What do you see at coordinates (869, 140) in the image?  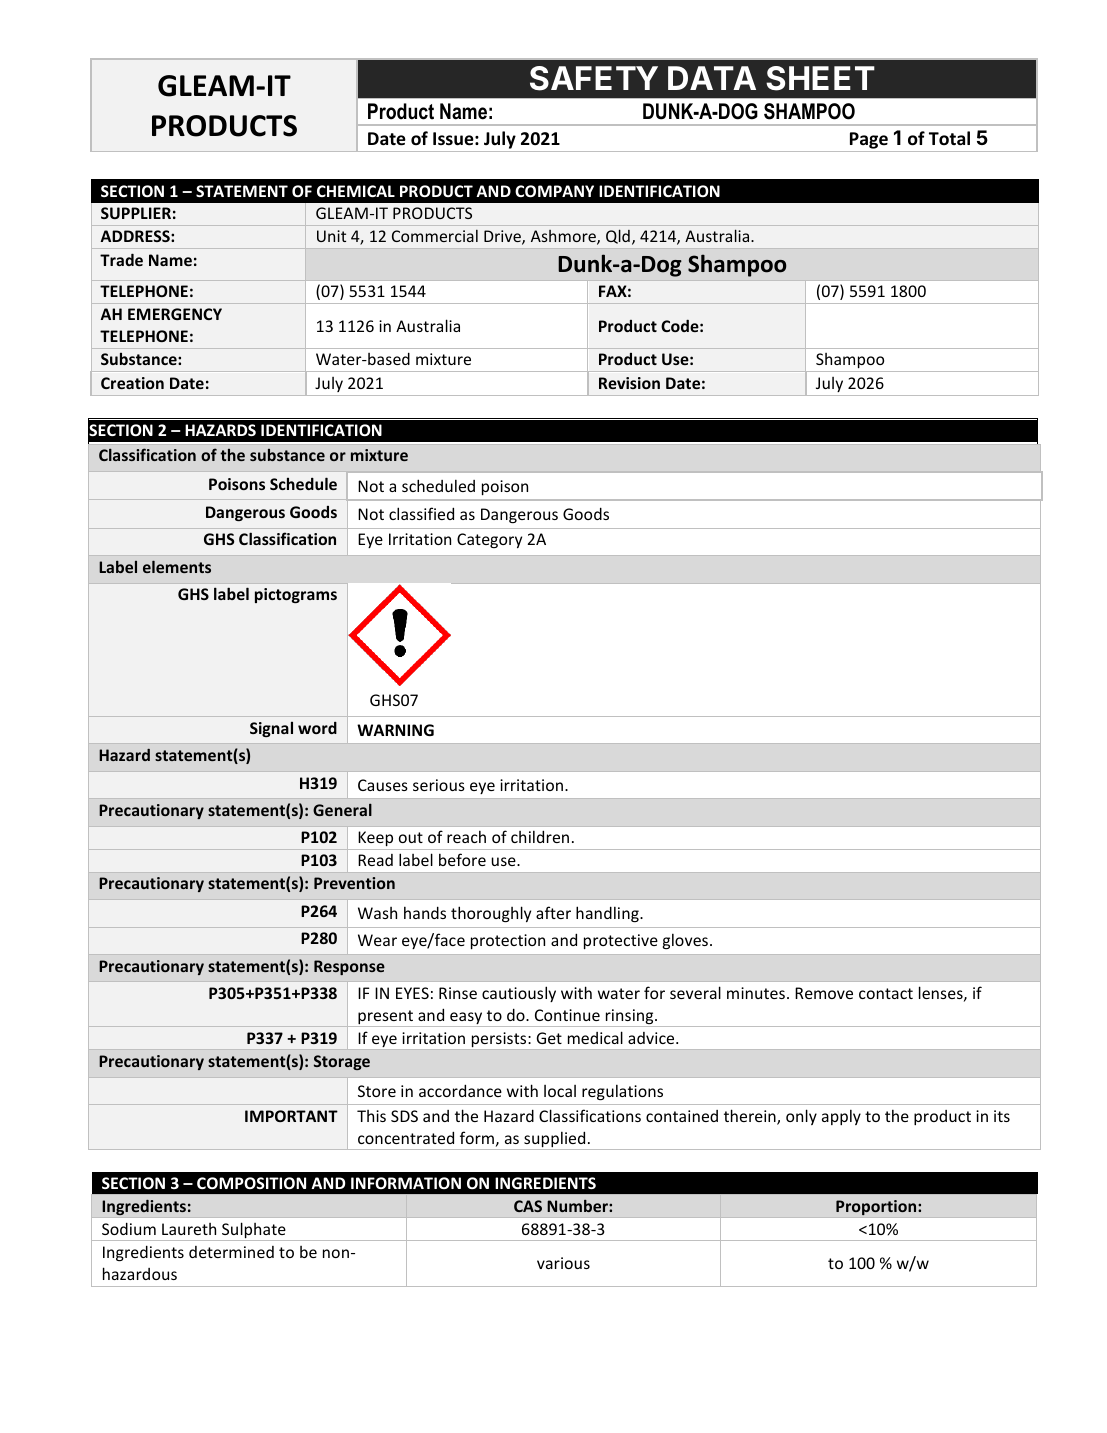 I see `Page` at bounding box center [869, 140].
